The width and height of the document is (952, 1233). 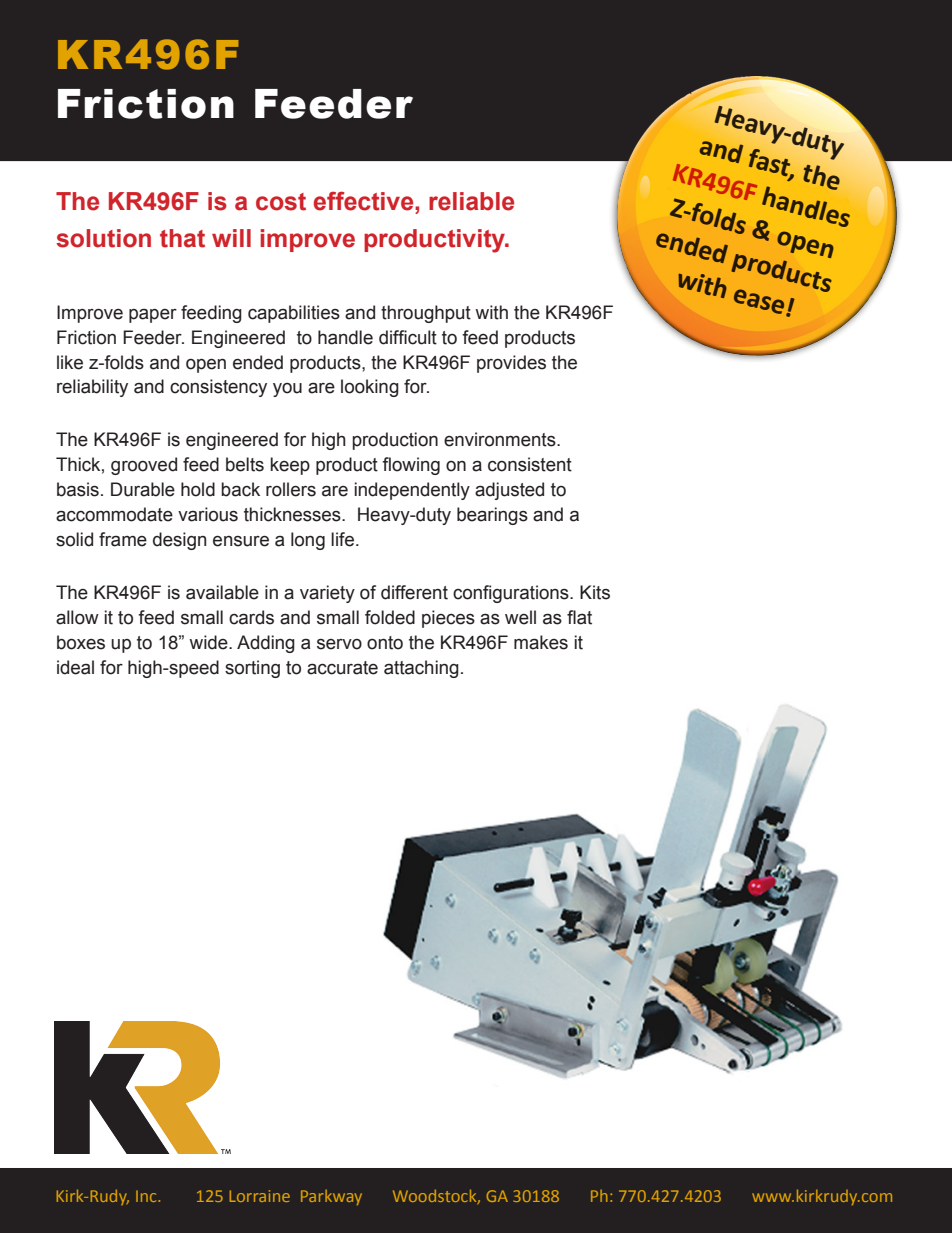 I want to click on Parkway, so click(x=331, y=1197).
